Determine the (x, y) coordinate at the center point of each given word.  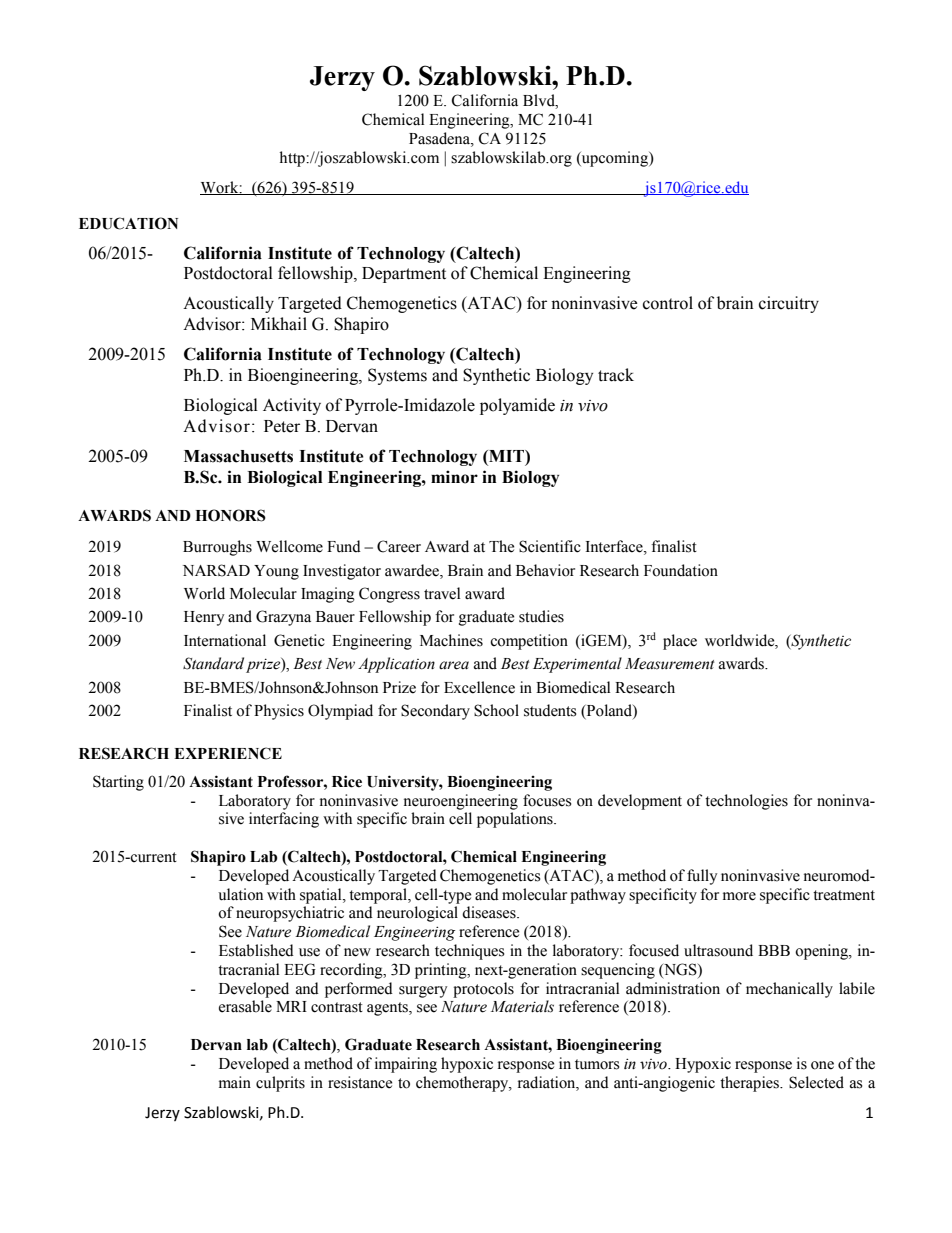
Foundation (681, 570)
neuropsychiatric (290, 914)
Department (404, 275)
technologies (746, 802)
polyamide (517, 406)
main (235, 1082)
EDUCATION (128, 223)
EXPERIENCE (228, 753)
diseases (490, 912)
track (616, 375)
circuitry (789, 304)
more (739, 896)
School (496, 710)
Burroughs (217, 548)
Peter (282, 426)
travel (442, 593)
